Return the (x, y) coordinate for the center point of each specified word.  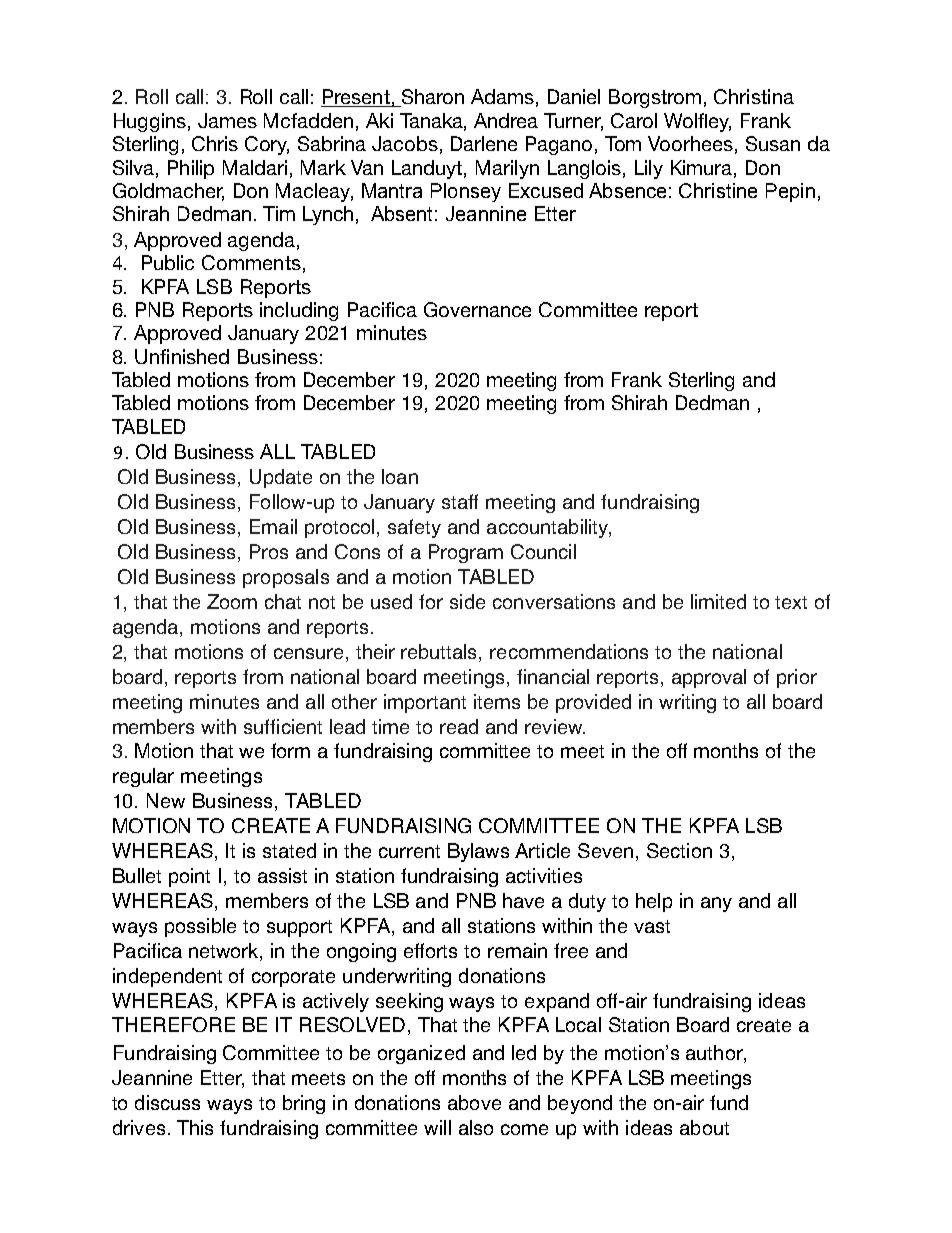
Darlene (484, 143)
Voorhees (690, 143)
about (704, 1127)
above (474, 1102)
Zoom (232, 601)
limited (718, 601)
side (467, 601)
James (227, 120)
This (195, 1127)
